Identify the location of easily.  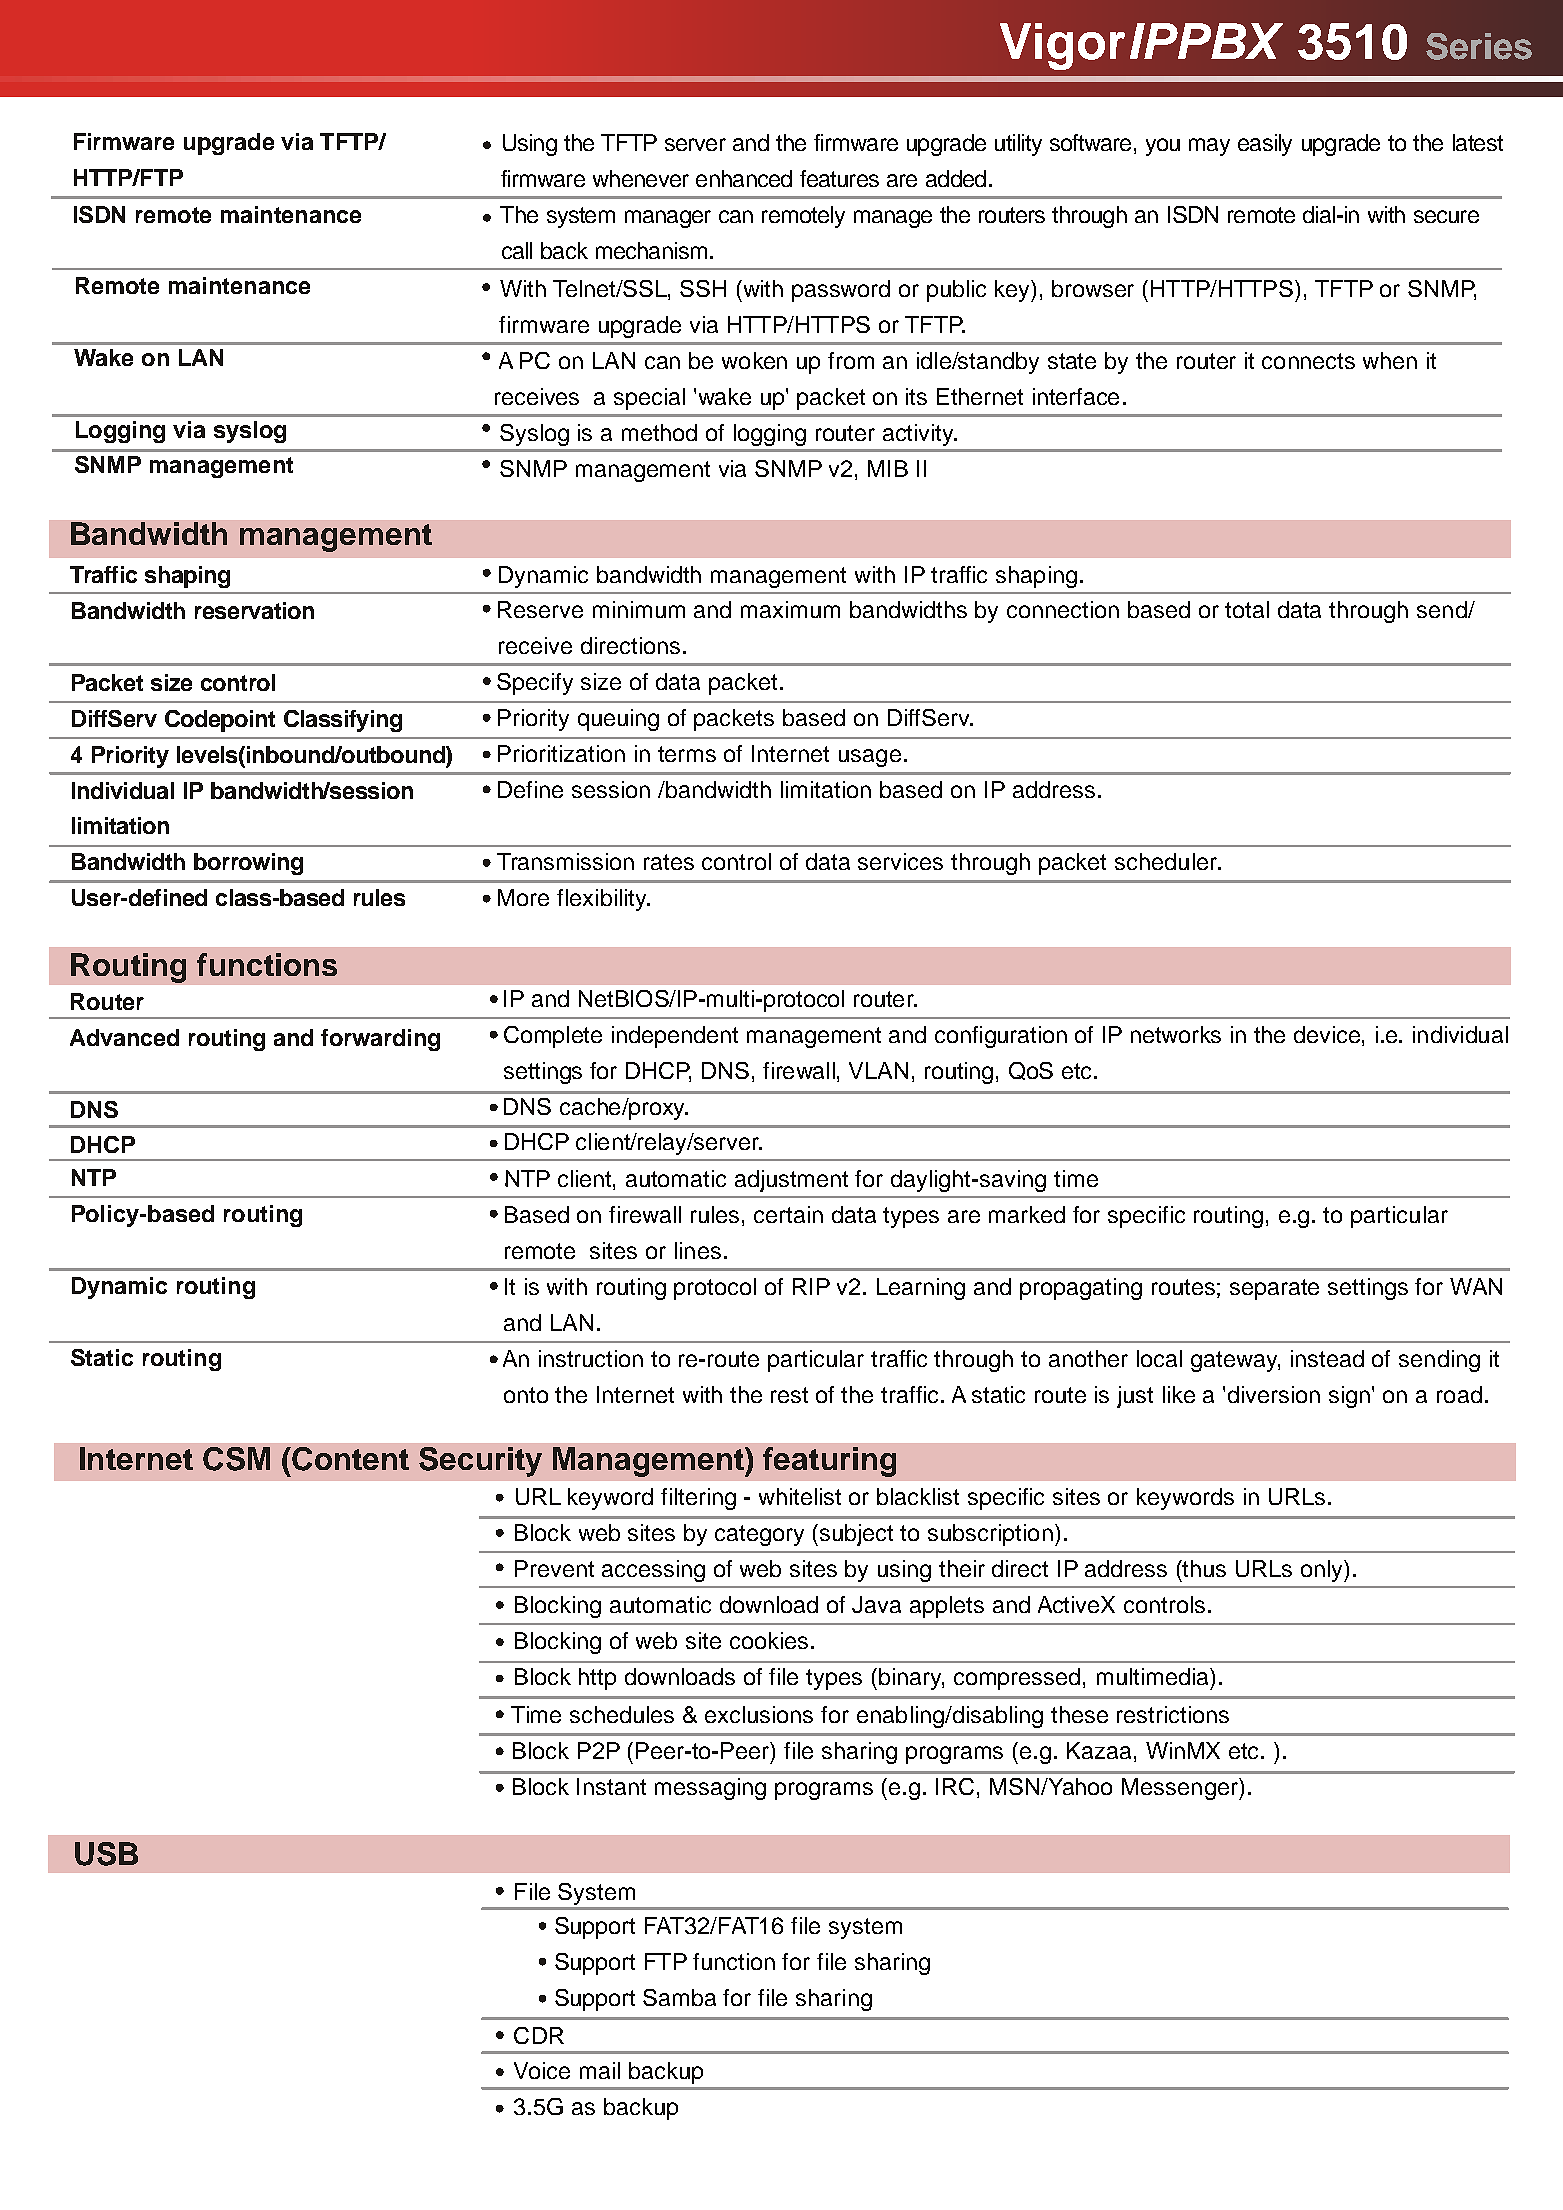
(1265, 145).
